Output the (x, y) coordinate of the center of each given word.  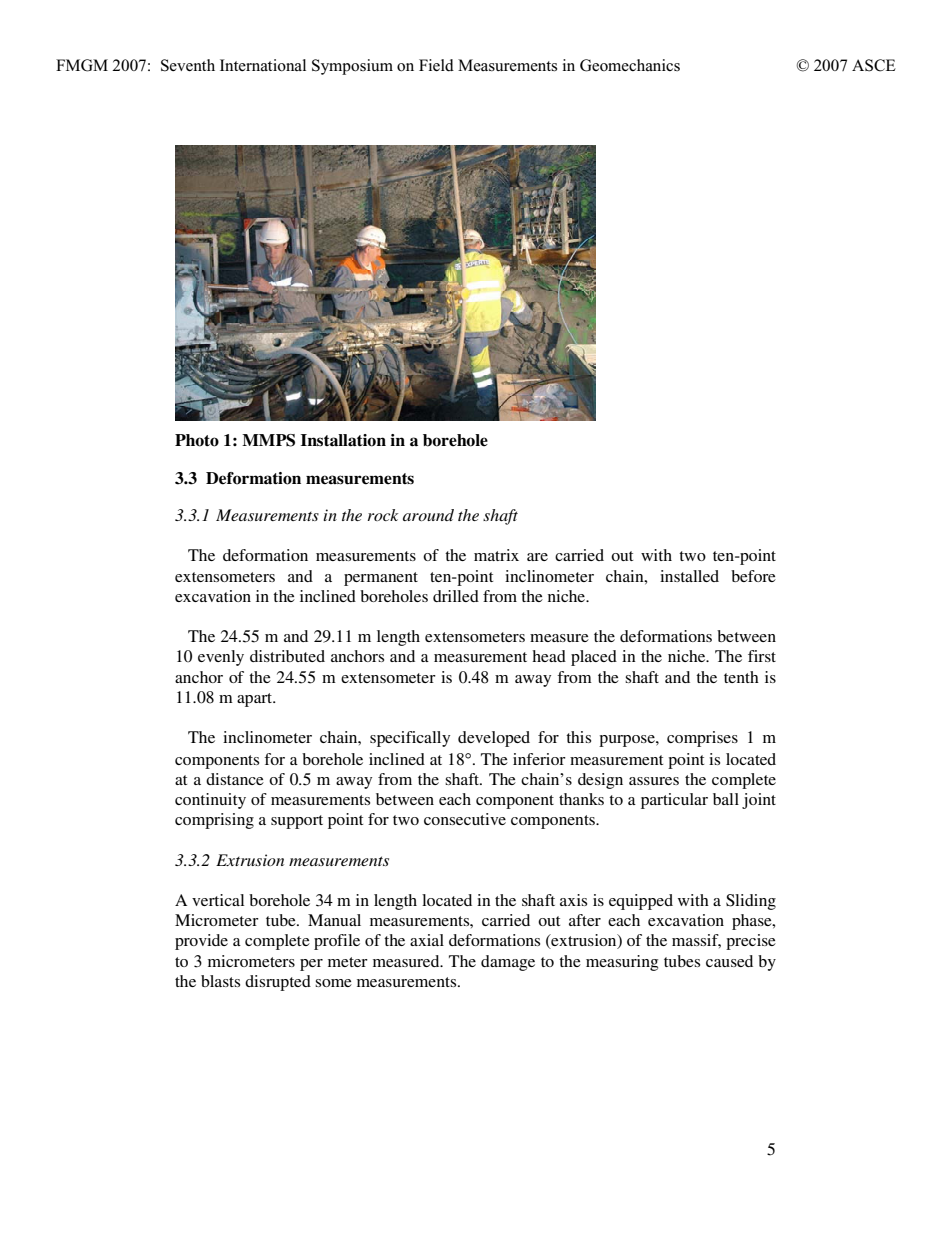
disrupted (278, 983)
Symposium (352, 67)
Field (436, 65)
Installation (343, 440)
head (549, 656)
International (263, 65)
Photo (197, 440)
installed (689, 576)
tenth (741, 677)
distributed (287, 656)
